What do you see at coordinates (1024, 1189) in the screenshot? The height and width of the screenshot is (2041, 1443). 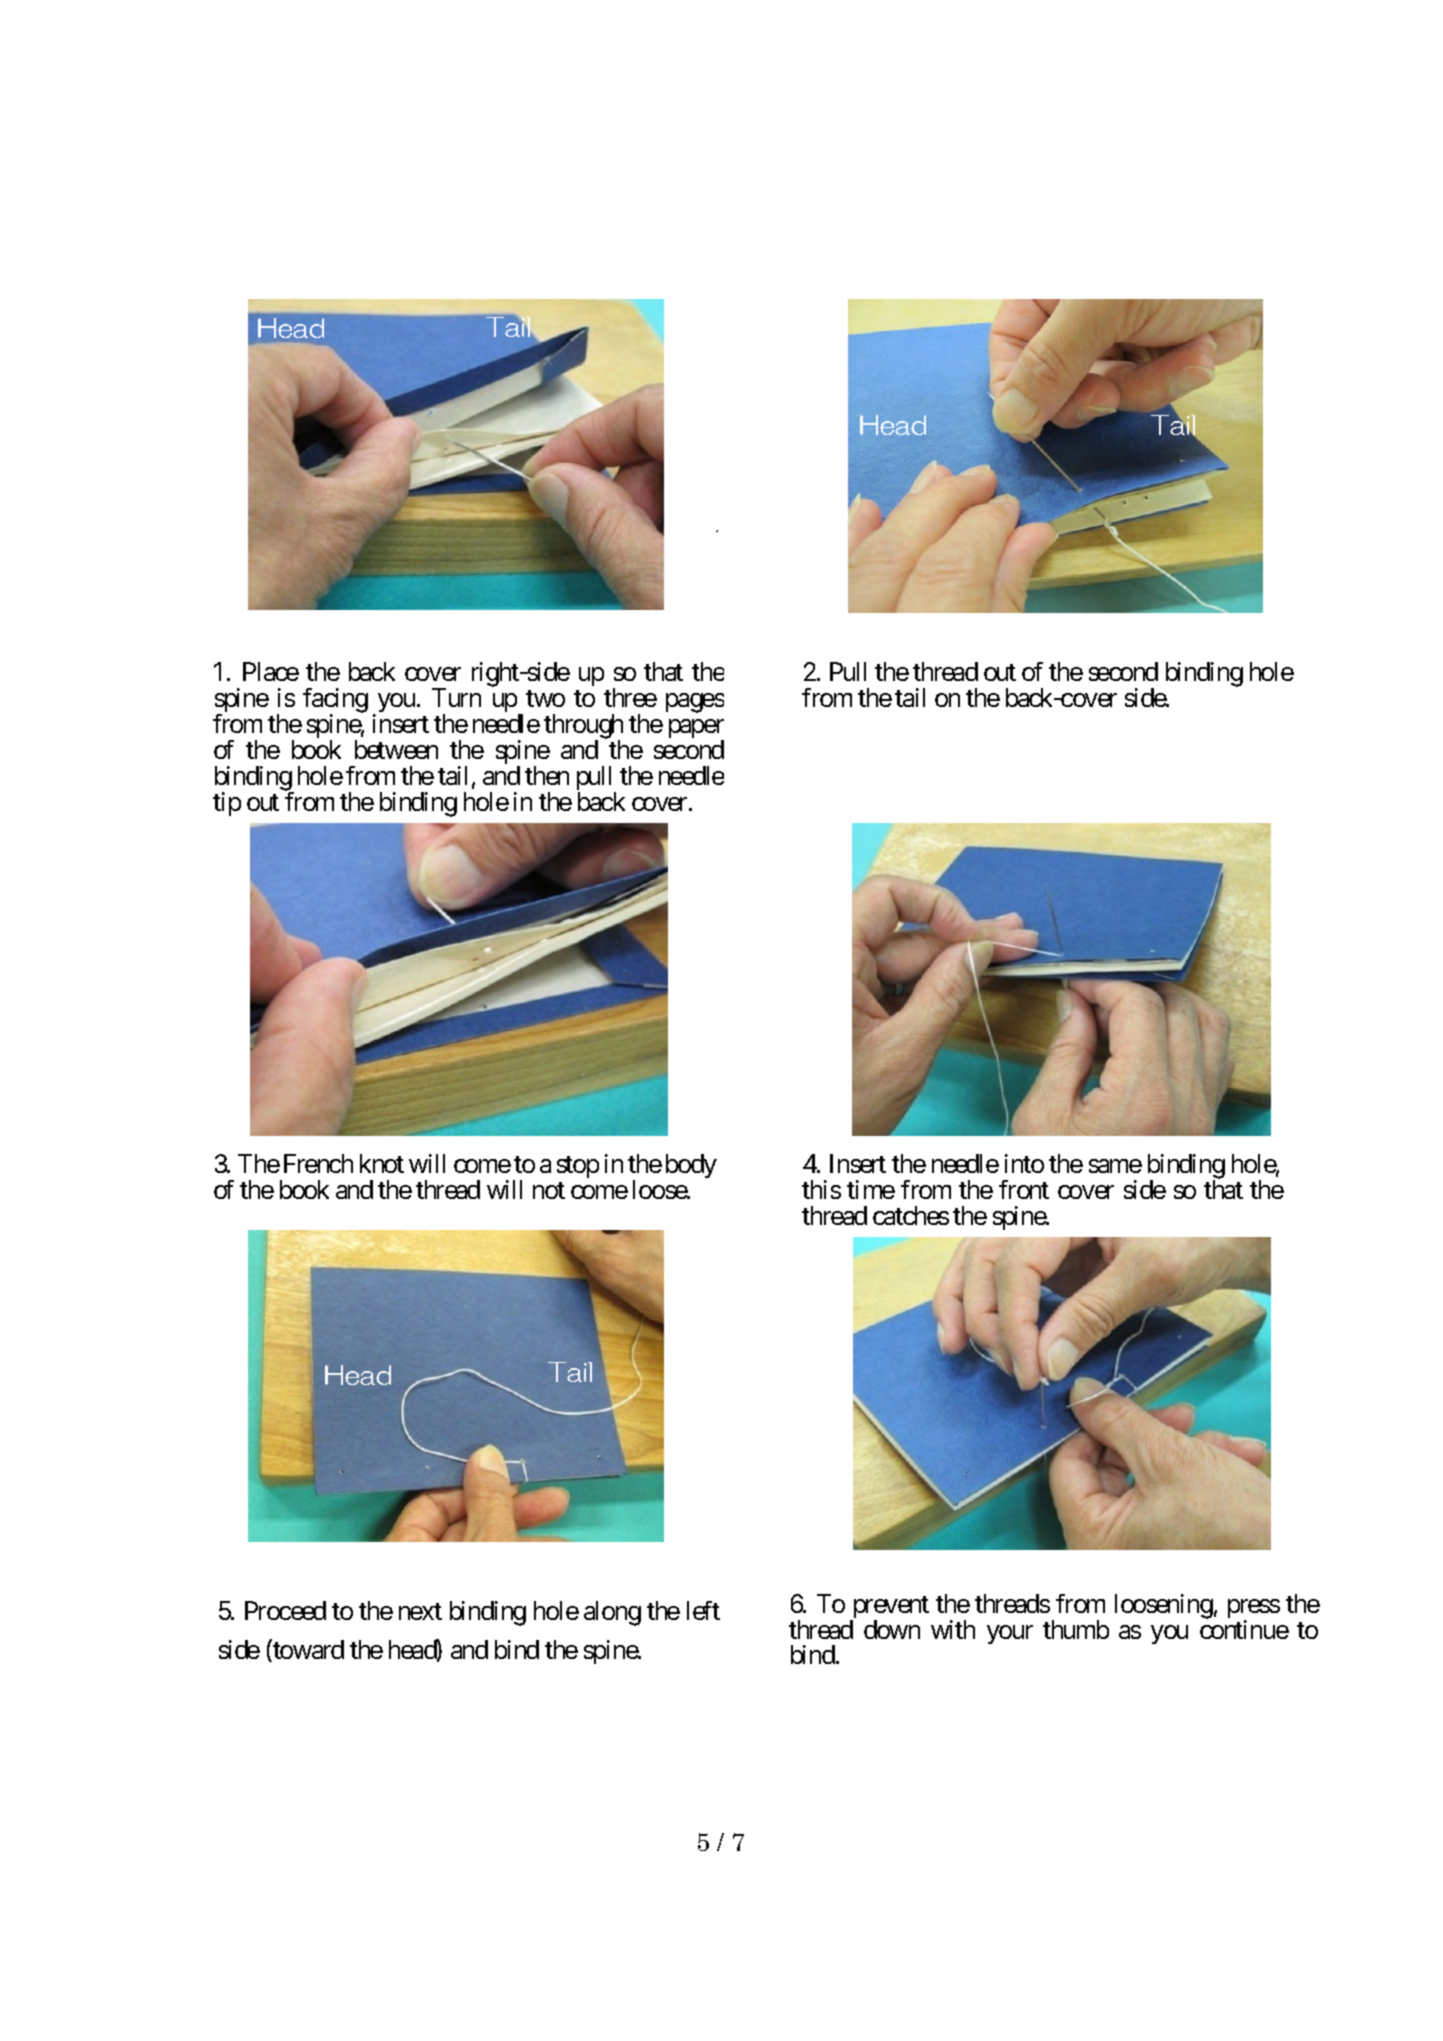 I see `front` at bounding box center [1024, 1189].
